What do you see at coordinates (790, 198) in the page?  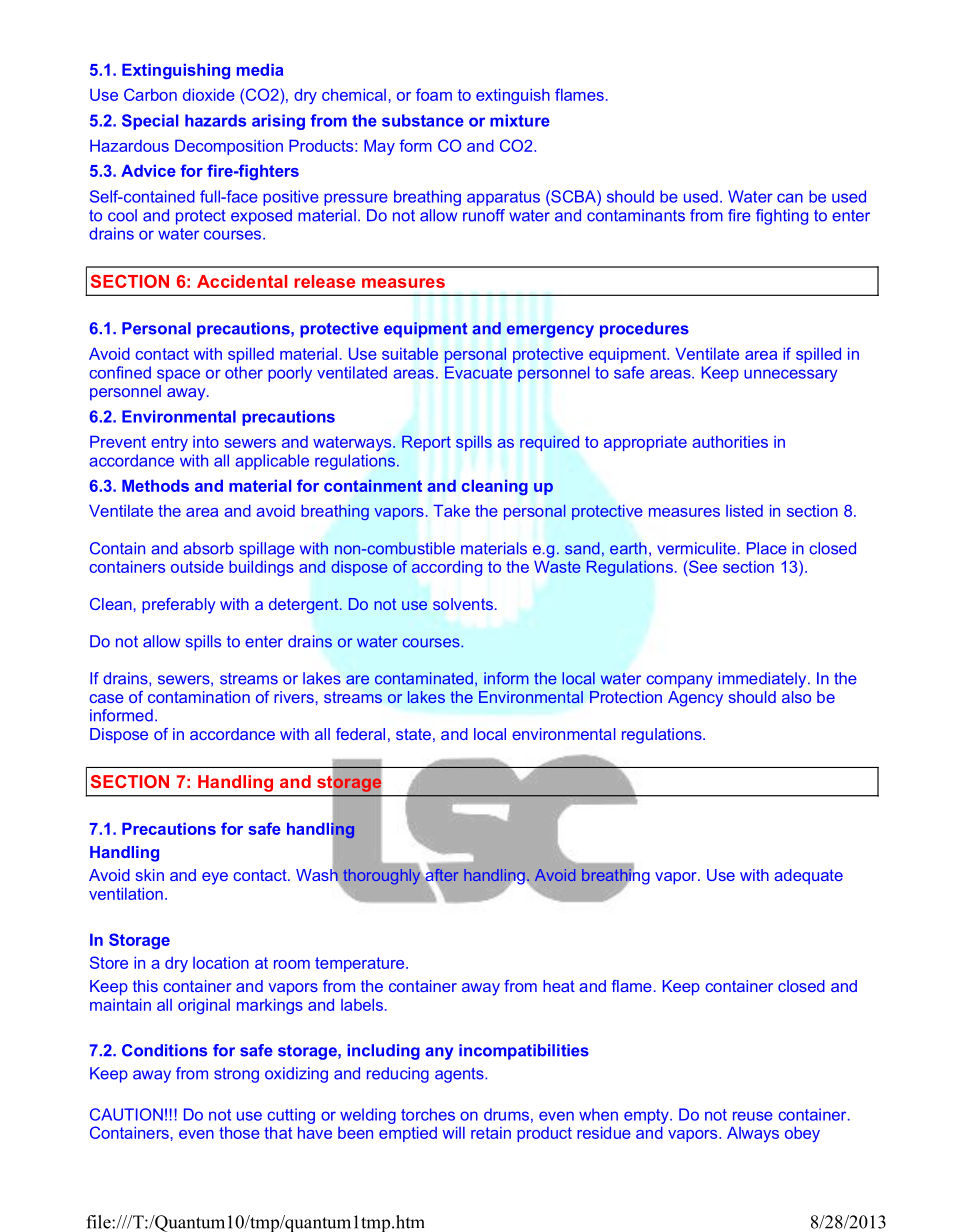 I see `can` at bounding box center [790, 198].
